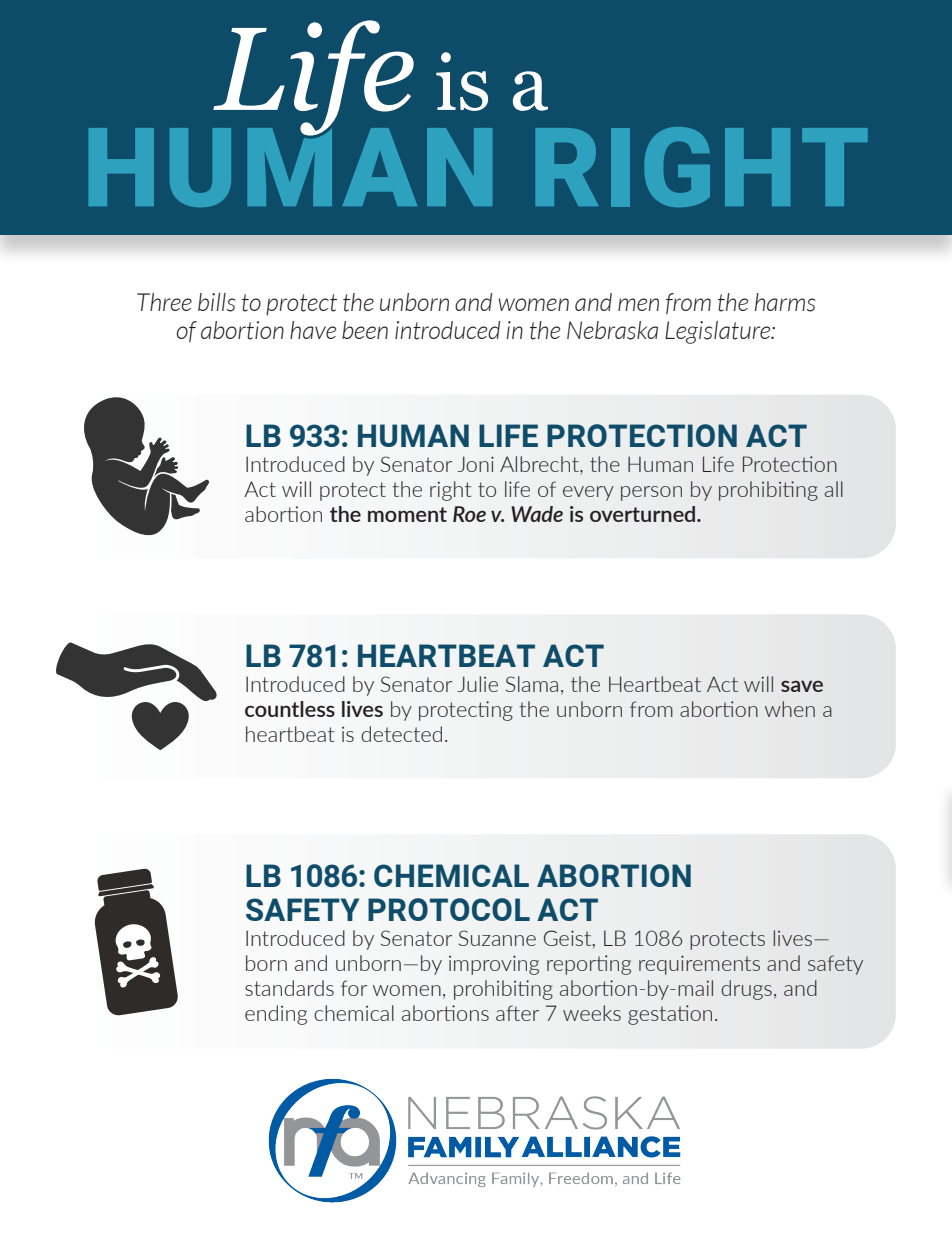  I want to click on standards, so click(289, 988).
